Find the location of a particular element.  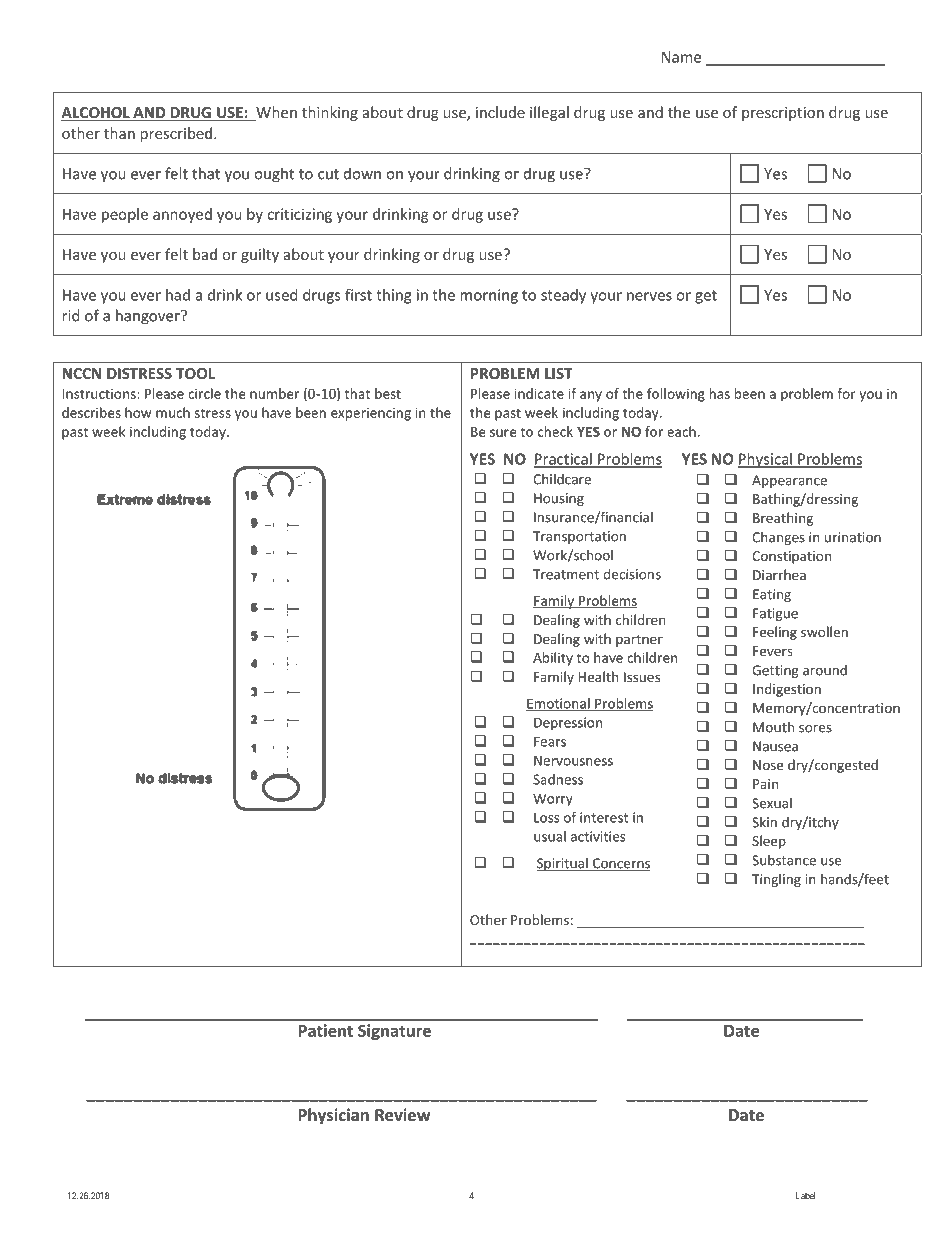

Tingling is located at coordinates (776, 880).
